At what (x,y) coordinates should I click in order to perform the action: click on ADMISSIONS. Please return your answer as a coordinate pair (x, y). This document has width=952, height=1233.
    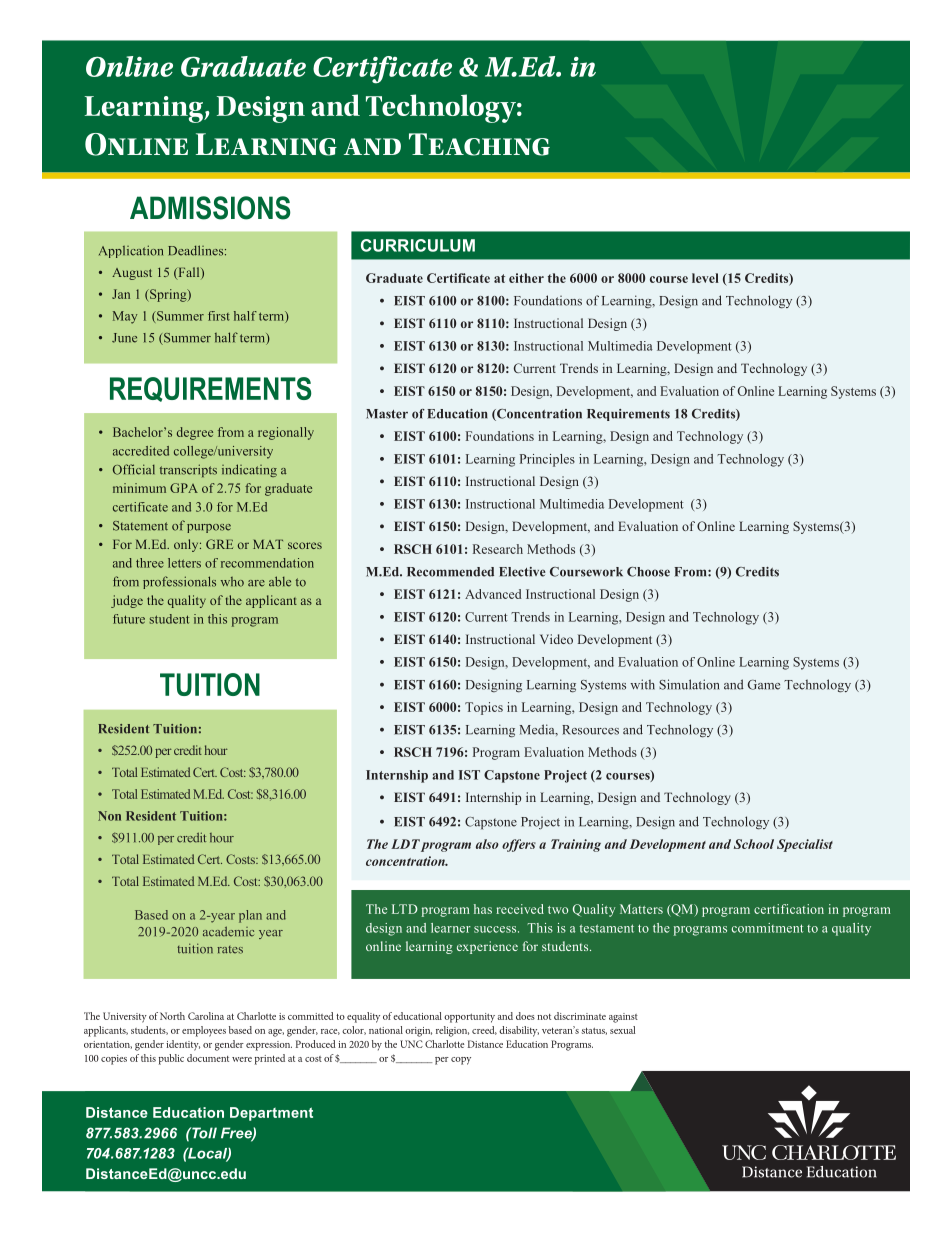
    Looking at the image, I should click on (210, 208).
